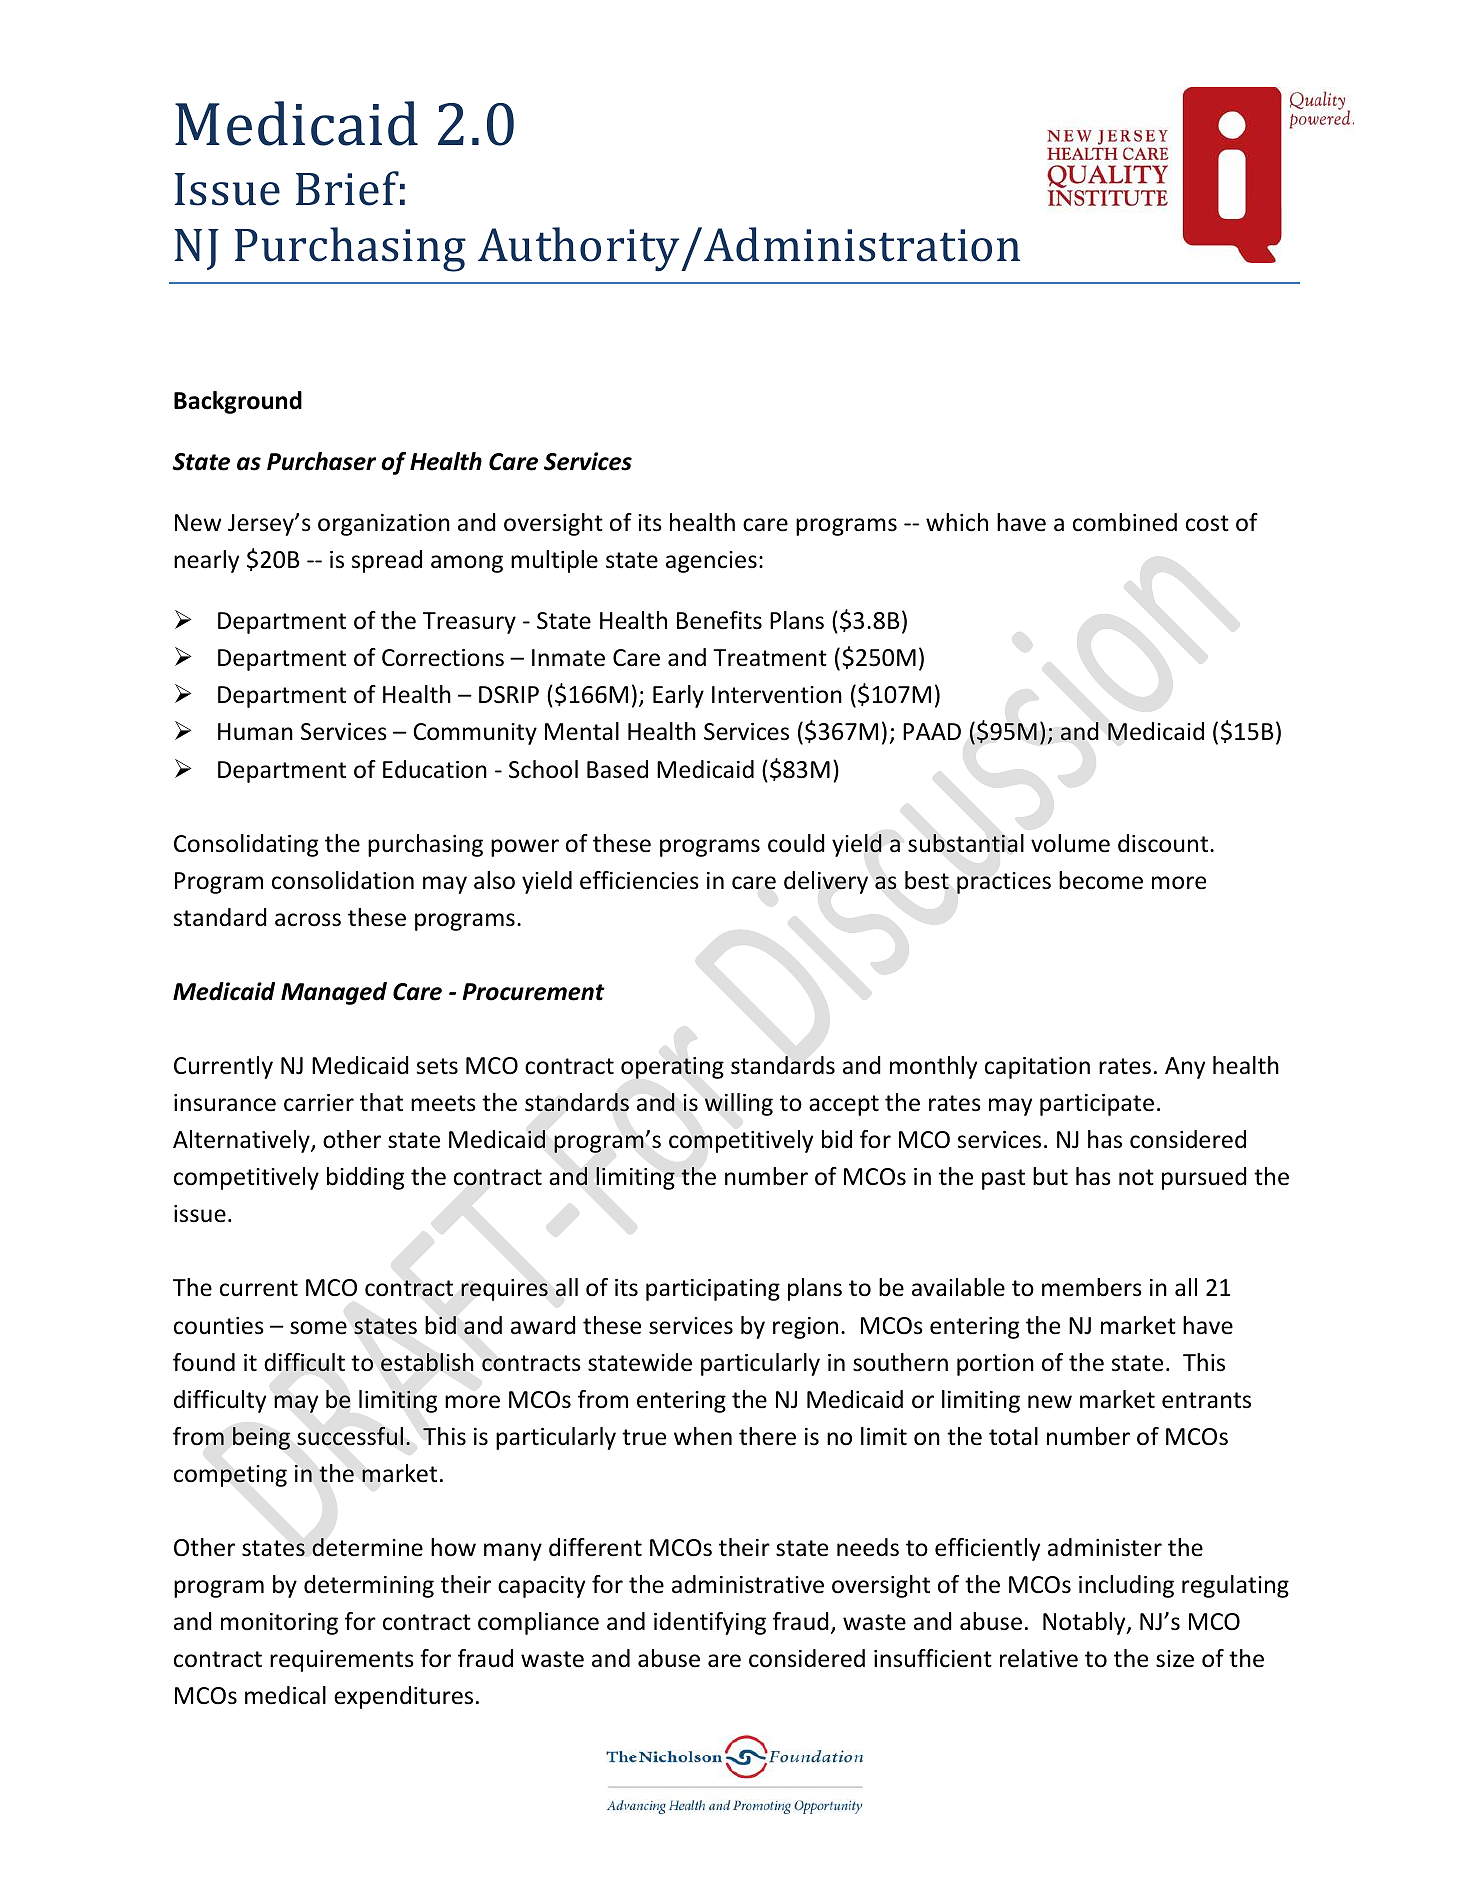 The image size is (1469, 1901). Describe the element at coordinates (319, 1103) in the screenshot. I see `carrier` at that location.
